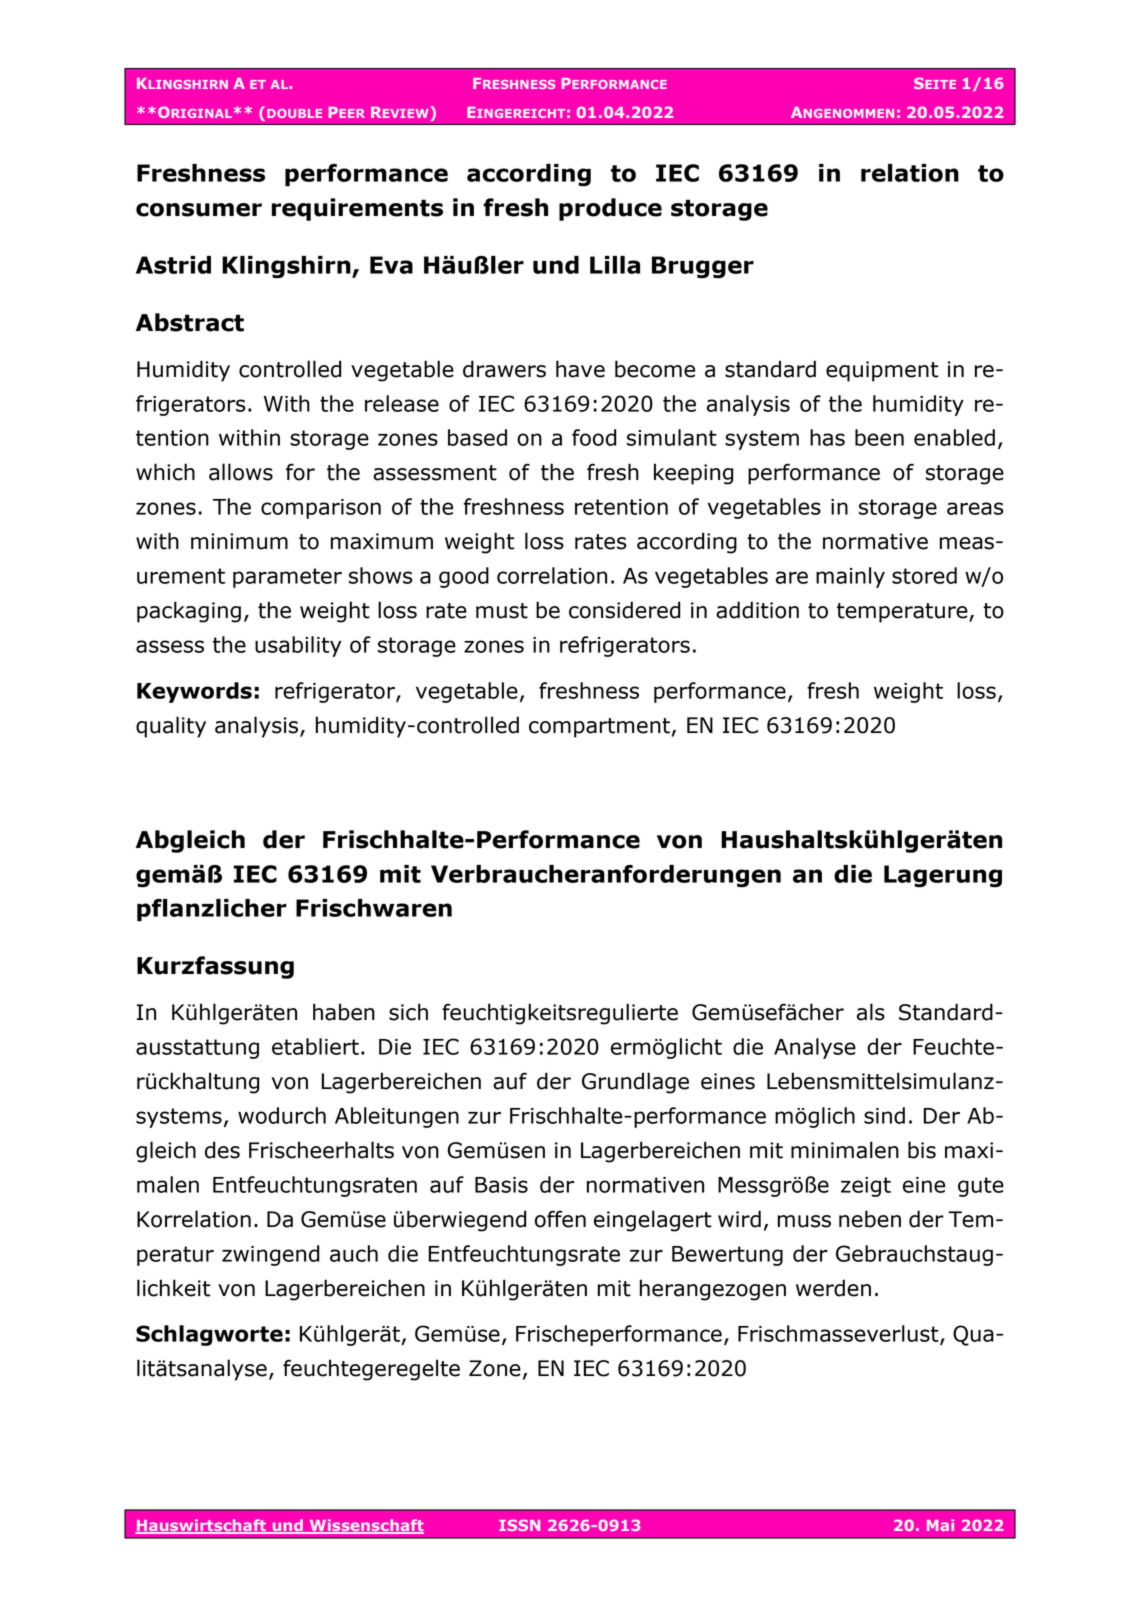 This page has width=1140, height=1612. What do you see at coordinates (344, 1012) in the page?
I see `haben` at bounding box center [344, 1012].
